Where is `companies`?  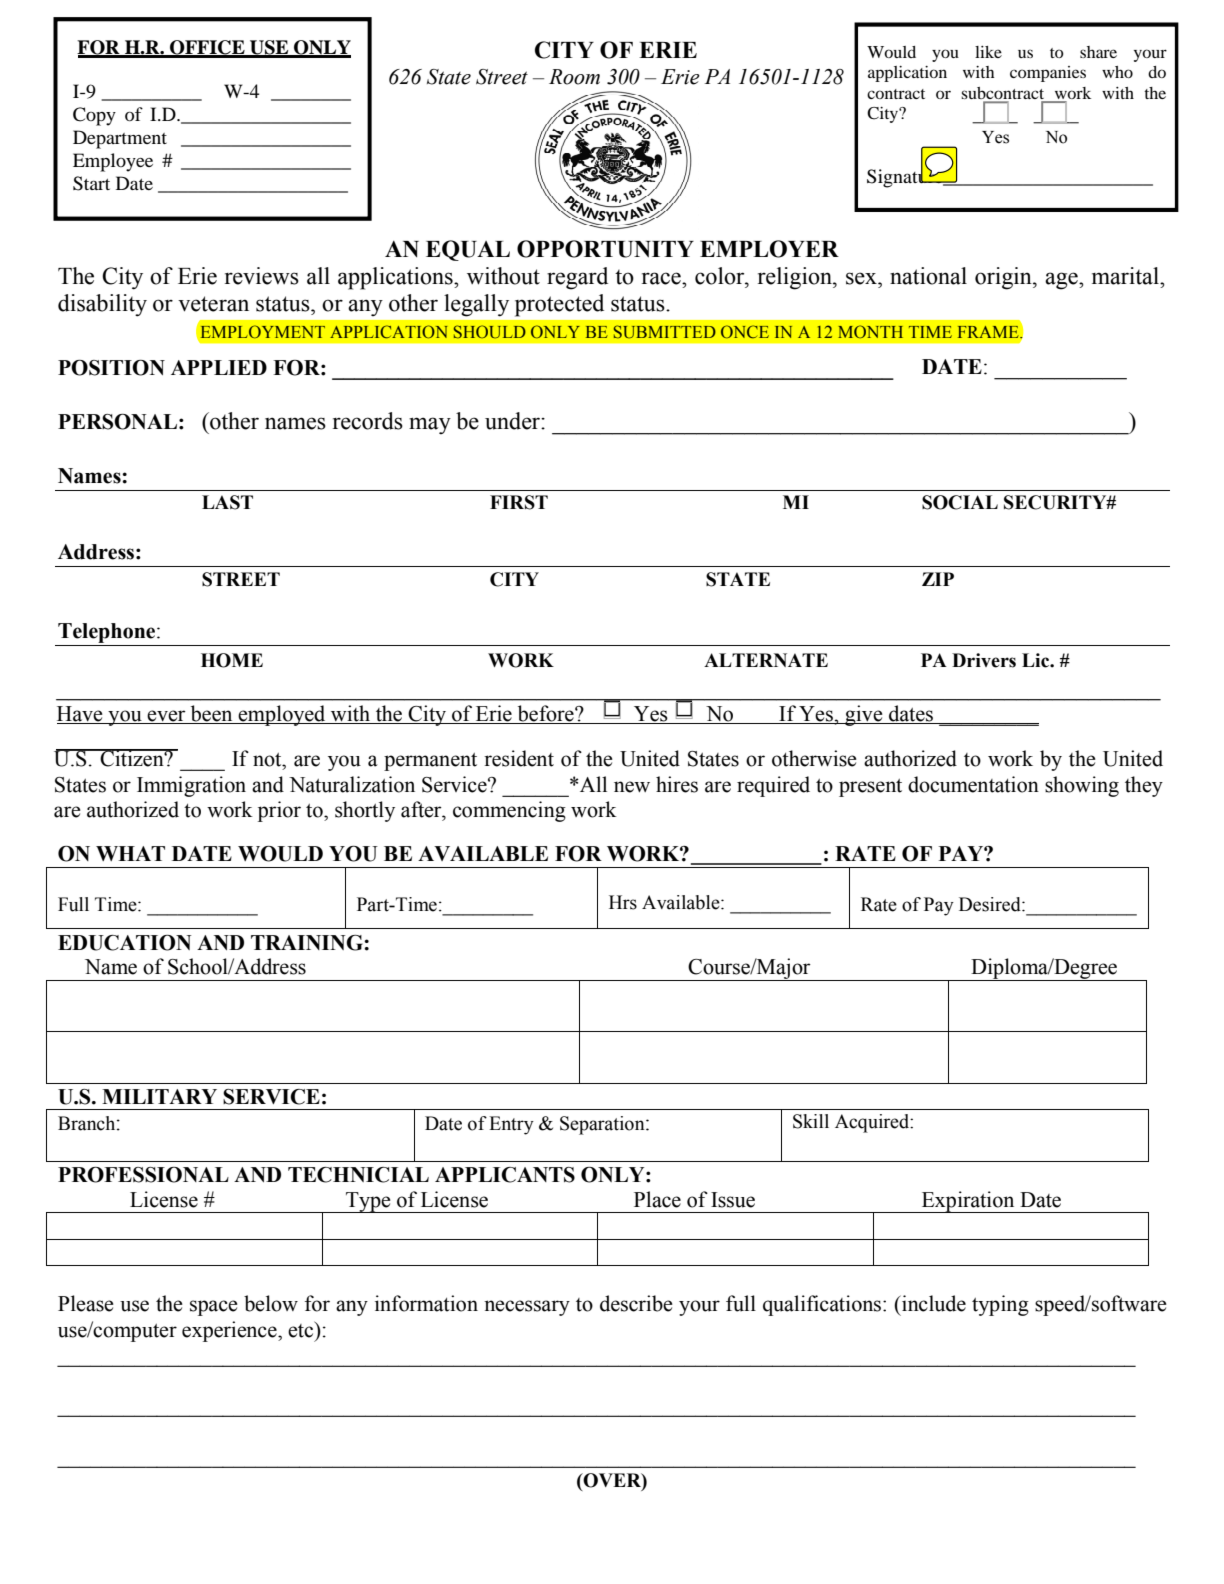
companies is located at coordinates (1048, 74).
